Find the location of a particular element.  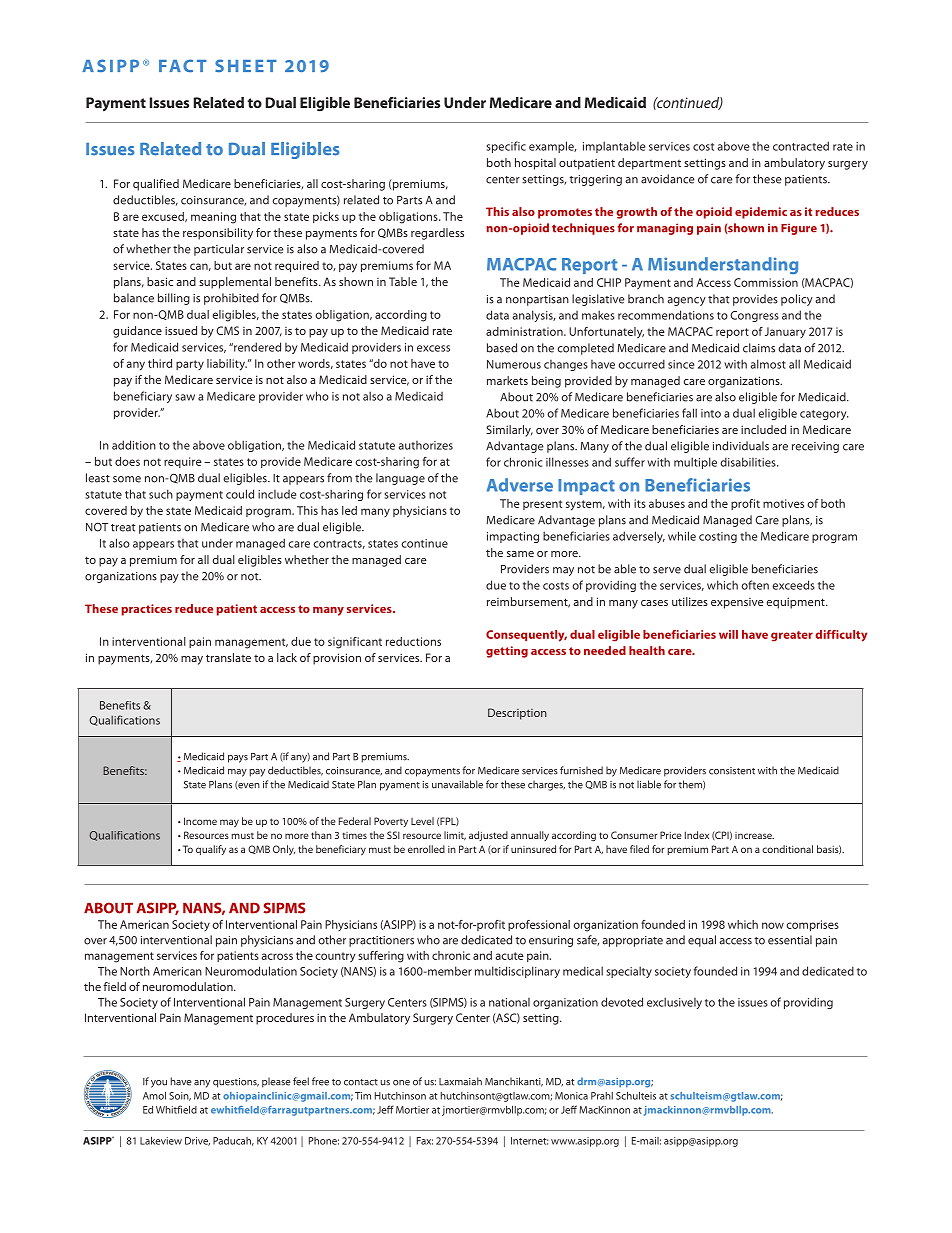

specific is located at coordinates (506, 147).
